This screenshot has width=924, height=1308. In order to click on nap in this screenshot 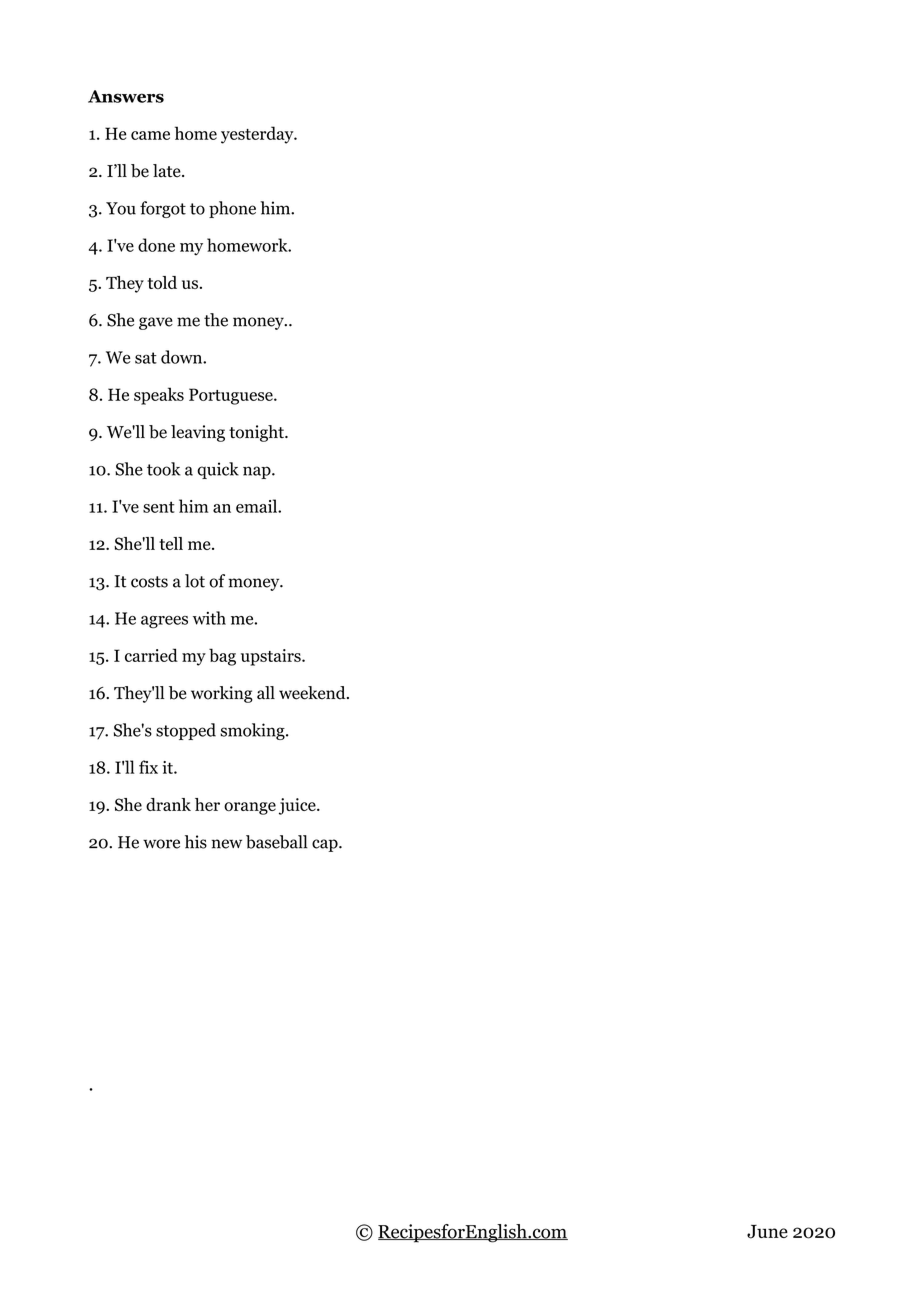, I will do `click(258, 472)`.
